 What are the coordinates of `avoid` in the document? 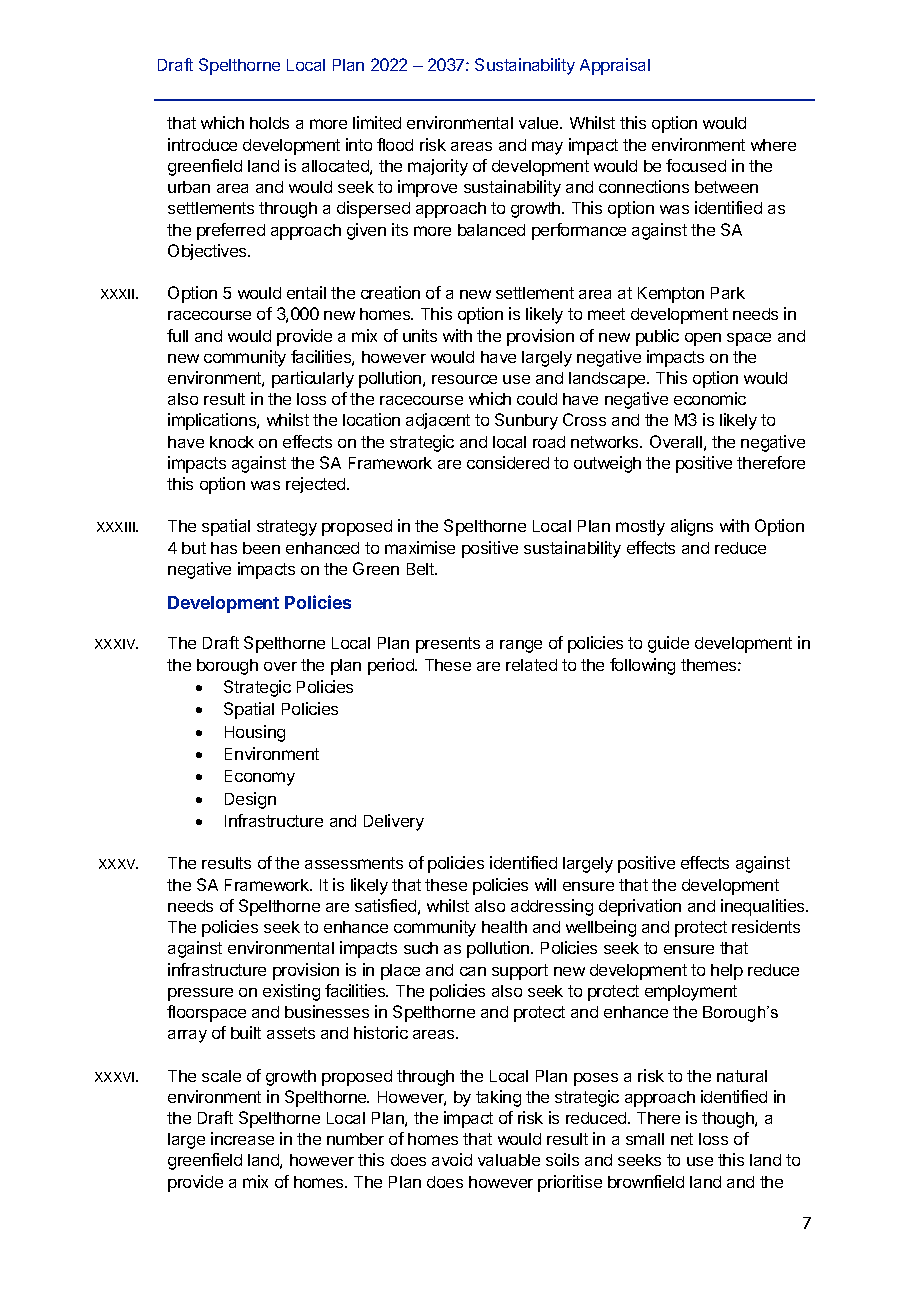 It's located at (452, 1159).
